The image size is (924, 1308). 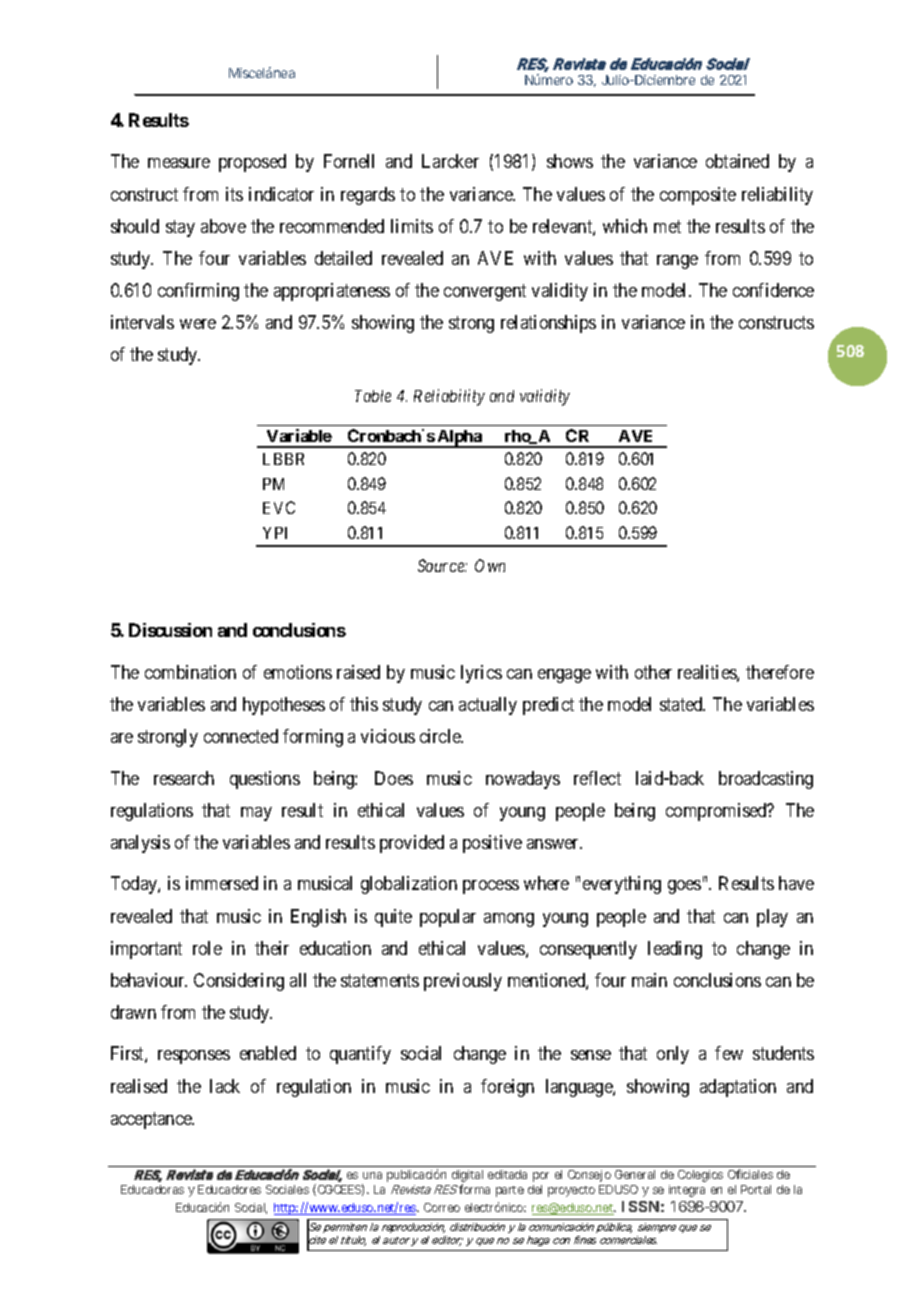 What do you see at coordinates (179, 163) in the screenshot?
I see `measure` at bounding box center [179, 163].
